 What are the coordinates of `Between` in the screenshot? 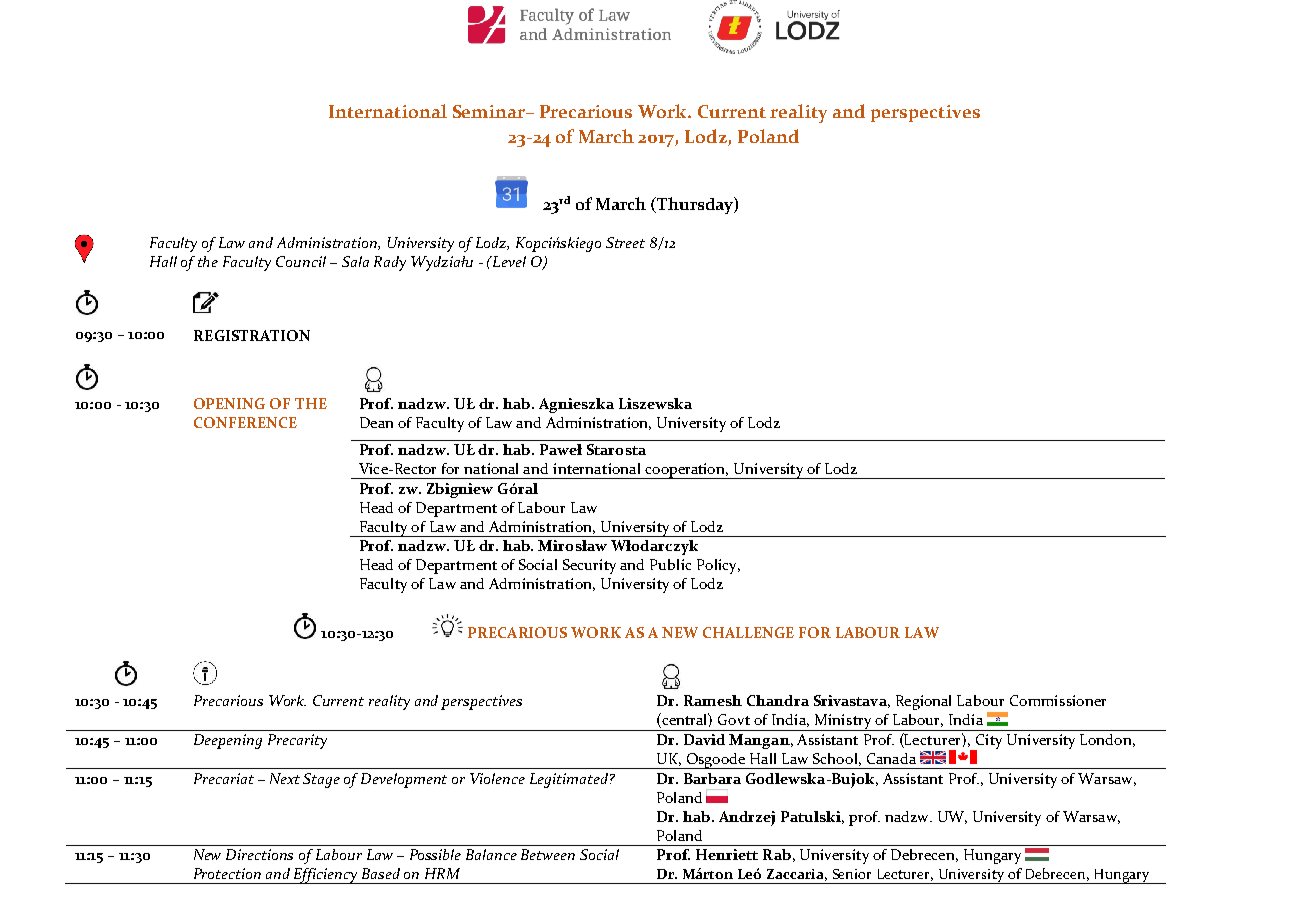 It's located at (548, 854).
